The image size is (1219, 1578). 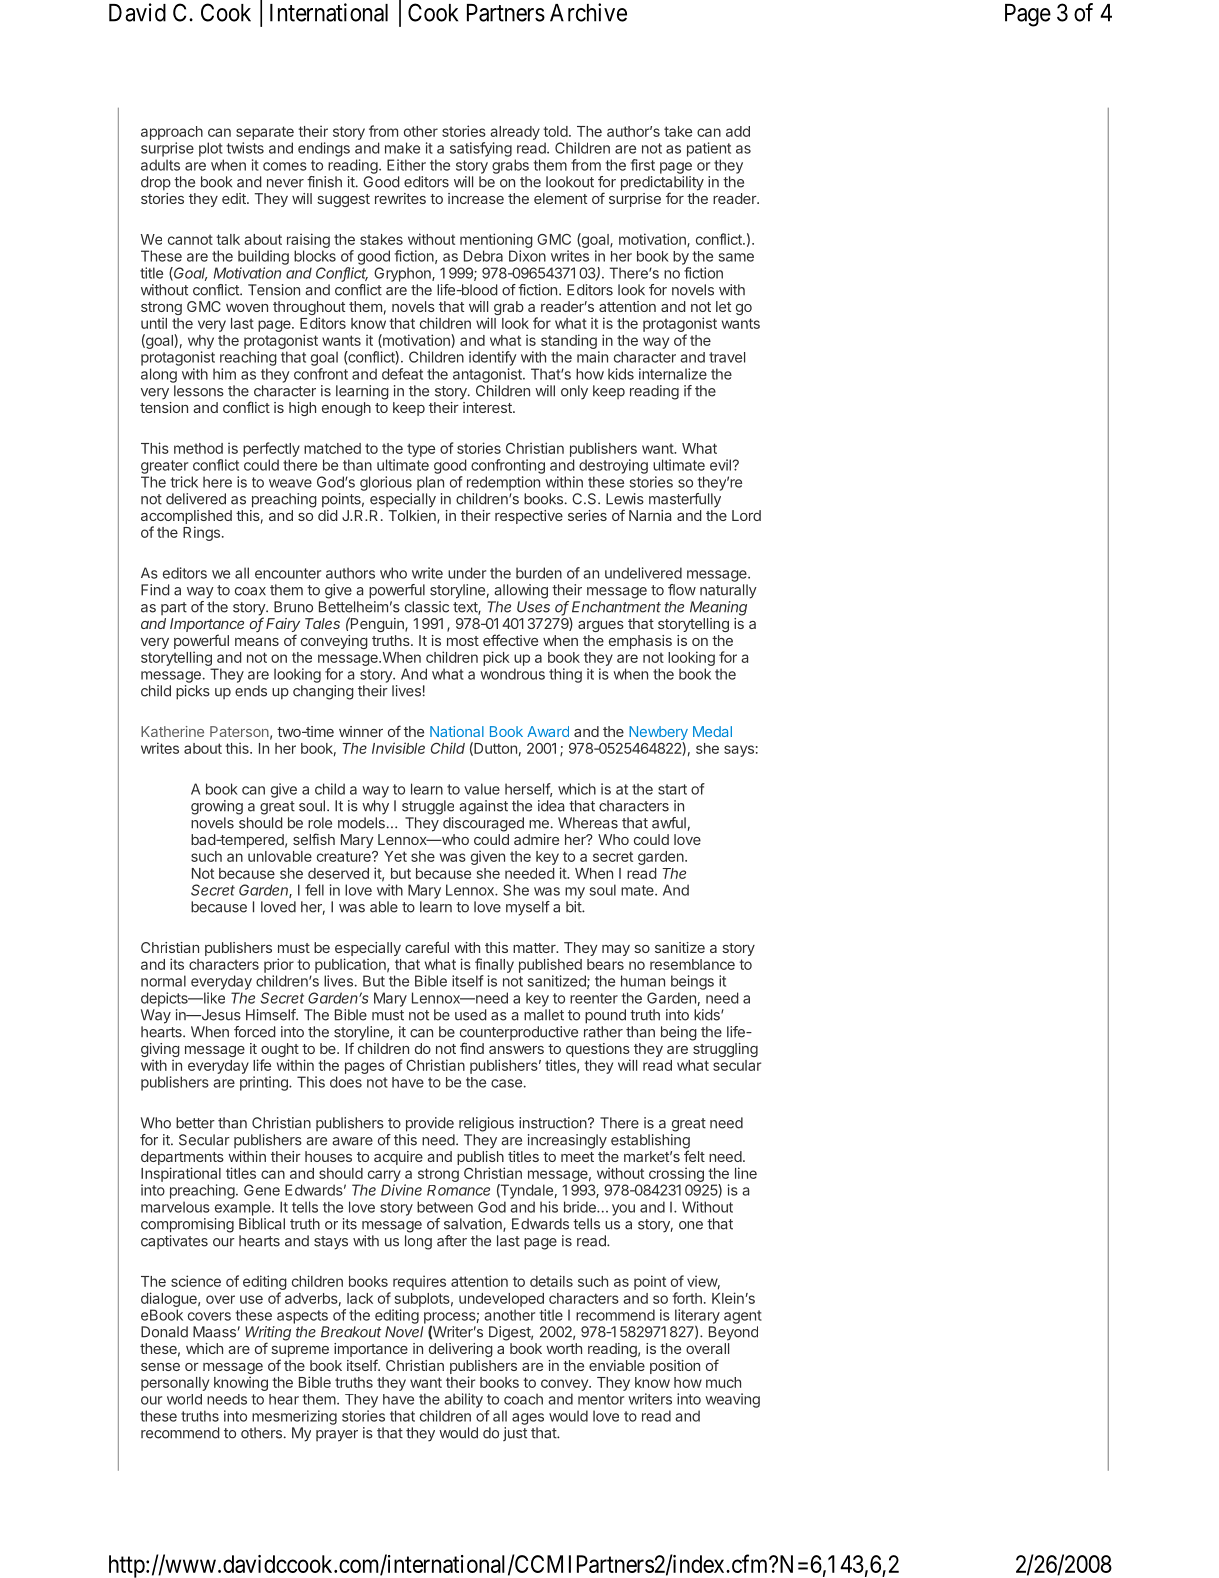 I want to click on masterfully, so click(x=685, y=500).
